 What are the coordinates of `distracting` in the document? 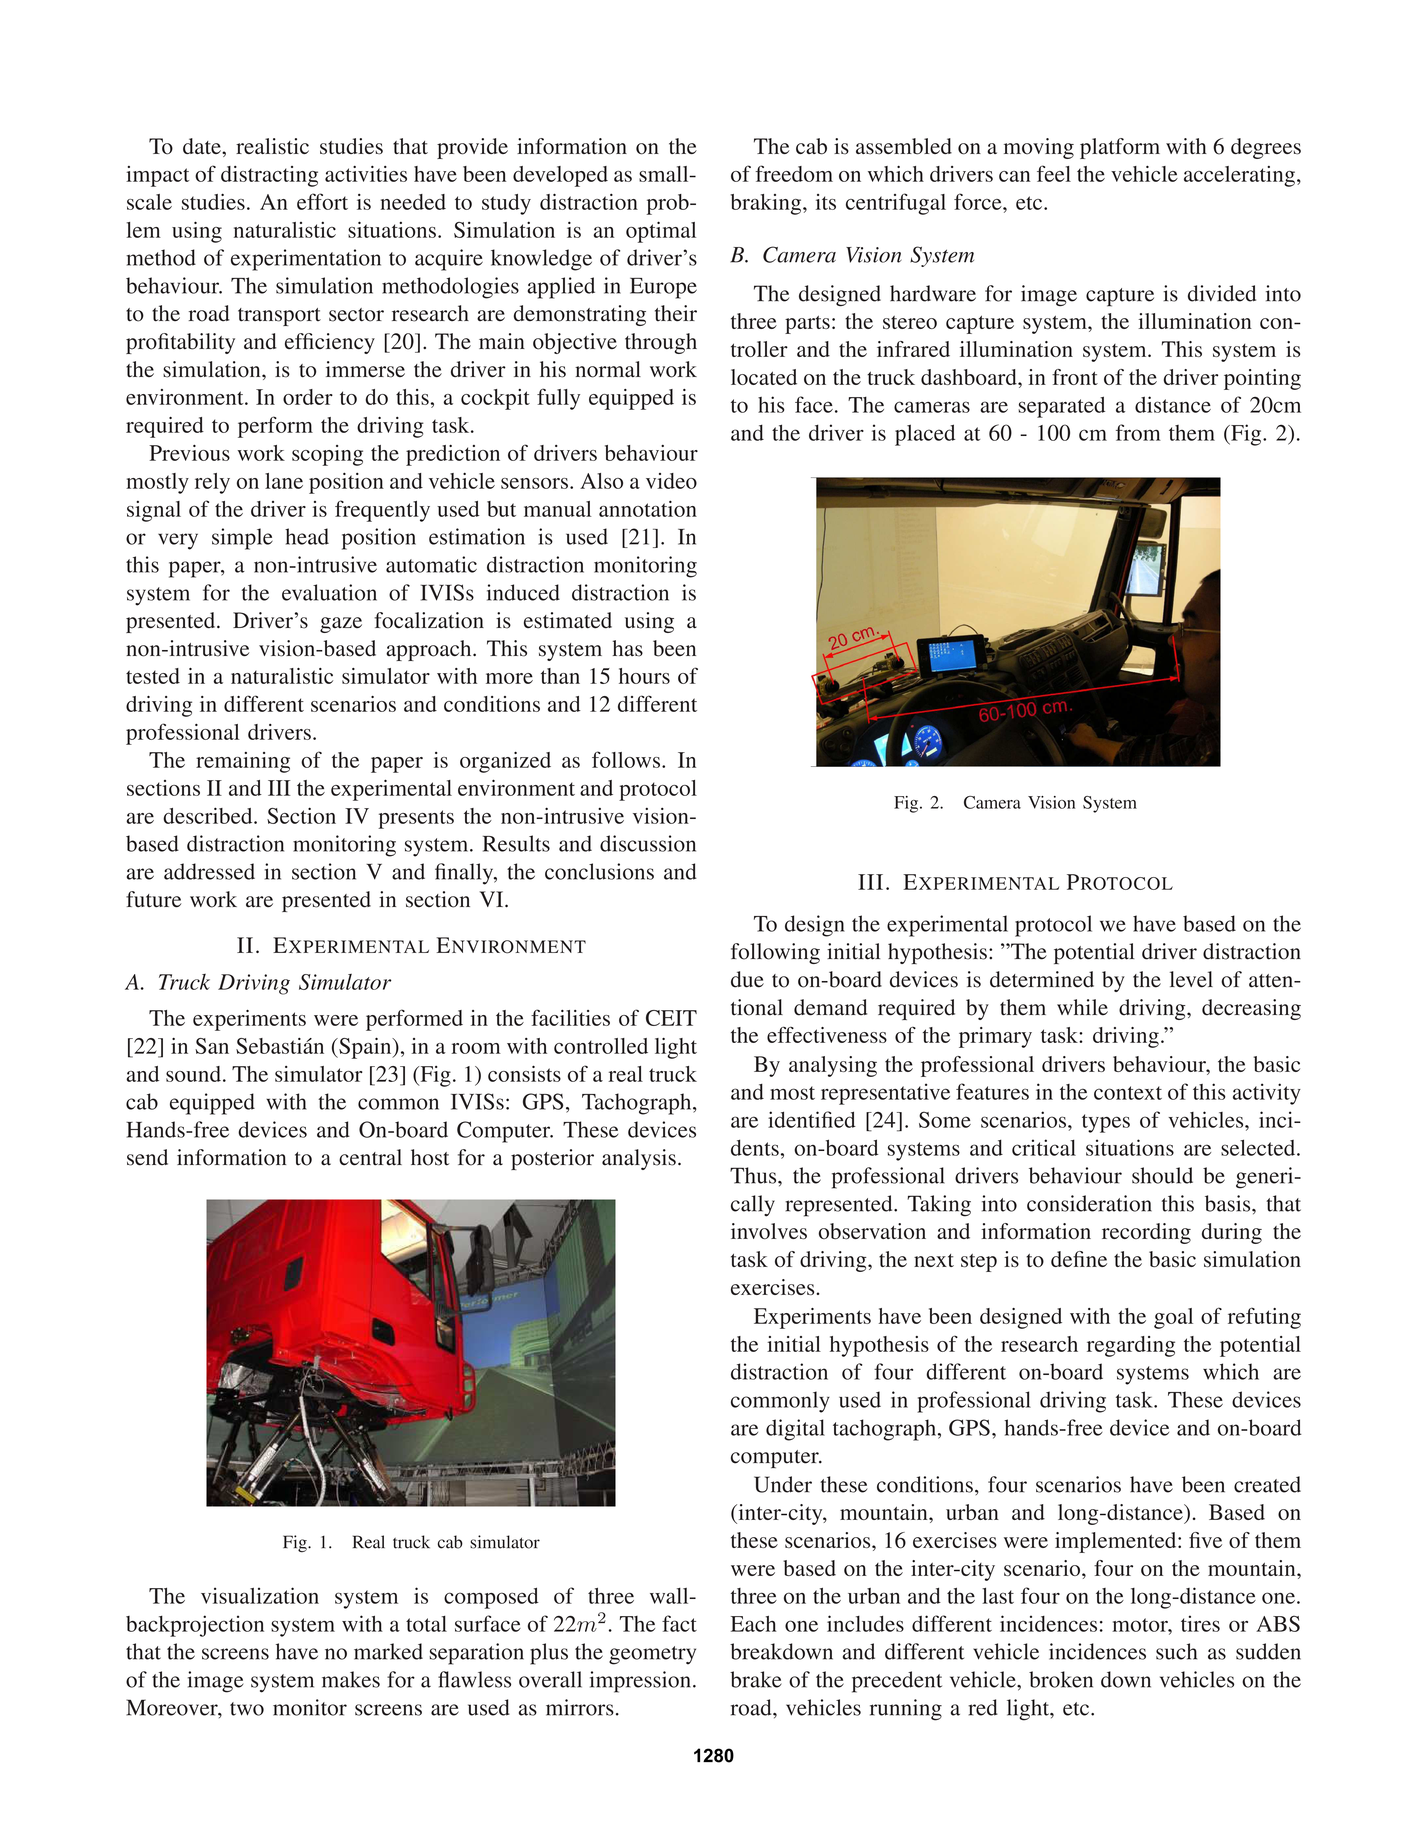 It's located at (269, 176).
